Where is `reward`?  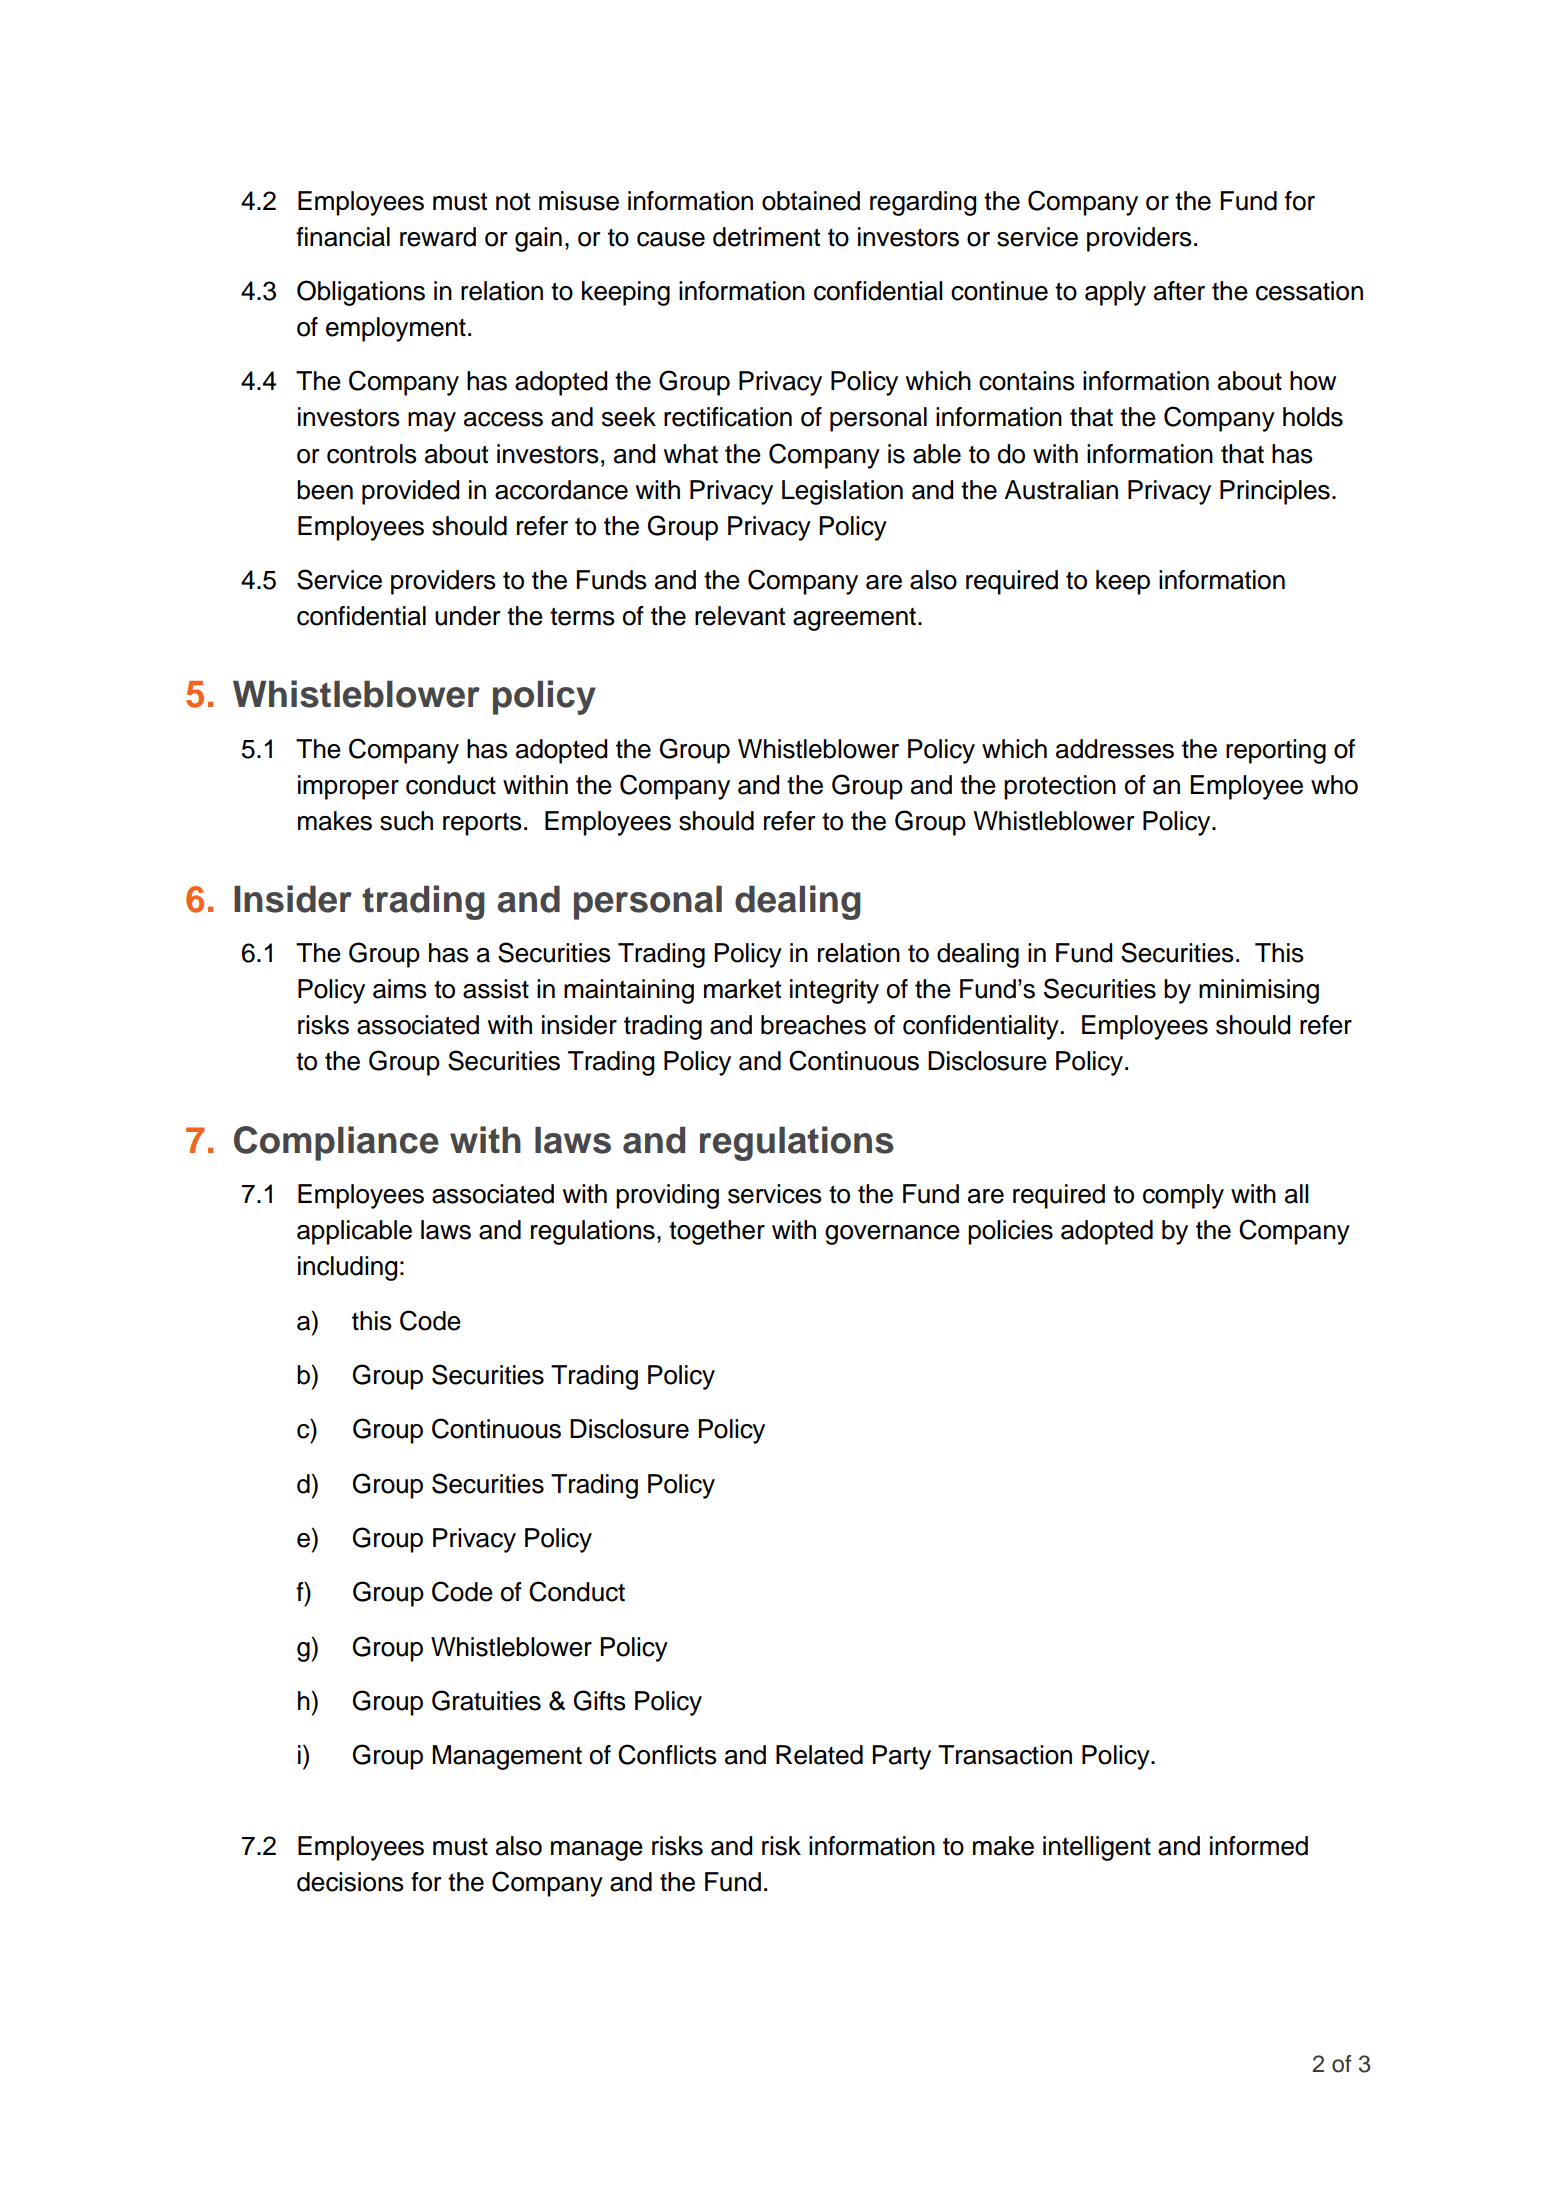 reward is located at coordinates (438, 237).
